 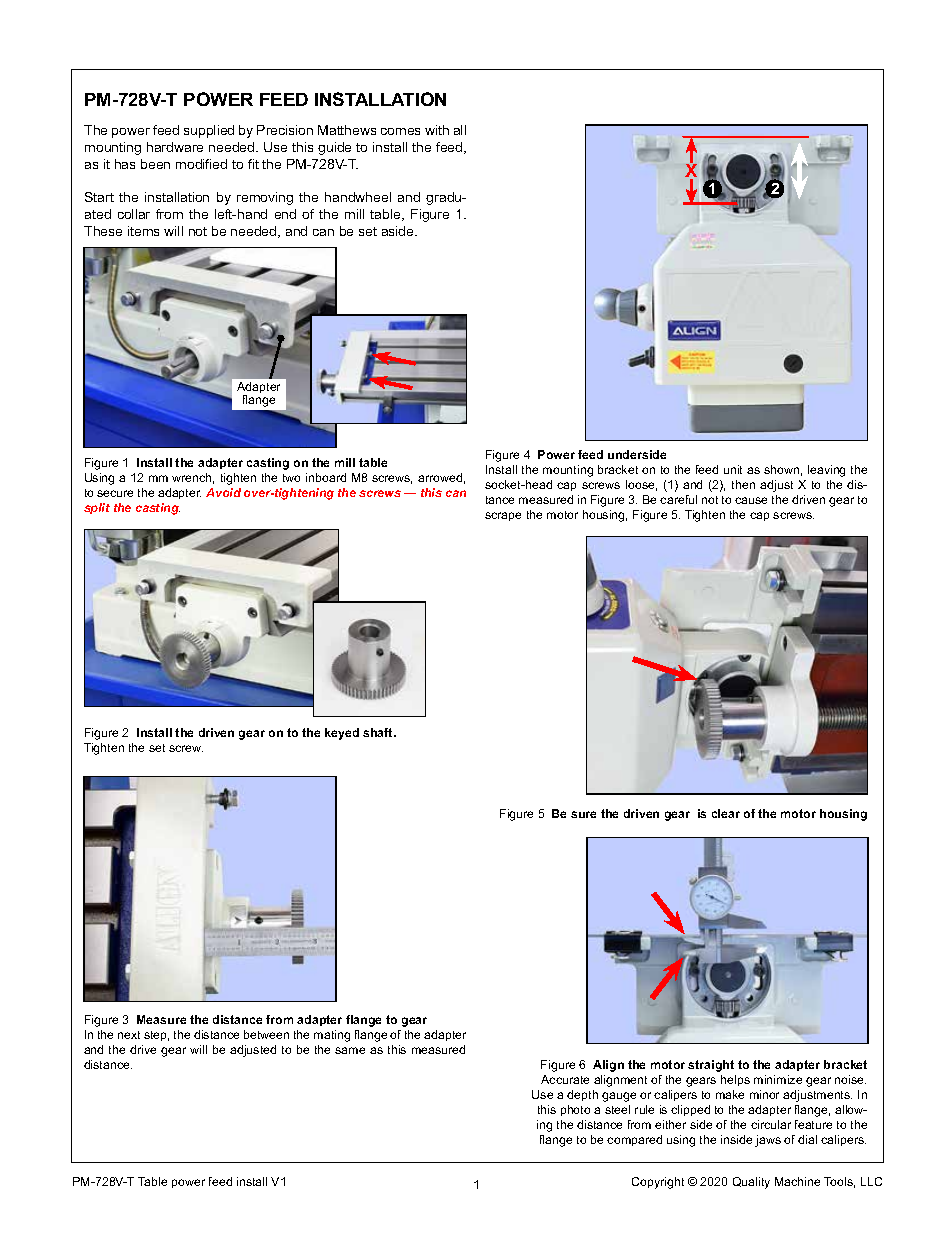 What do you see at coordinates (400, 131) in the document?
I see `comes` at bounding box center [400, 131].
